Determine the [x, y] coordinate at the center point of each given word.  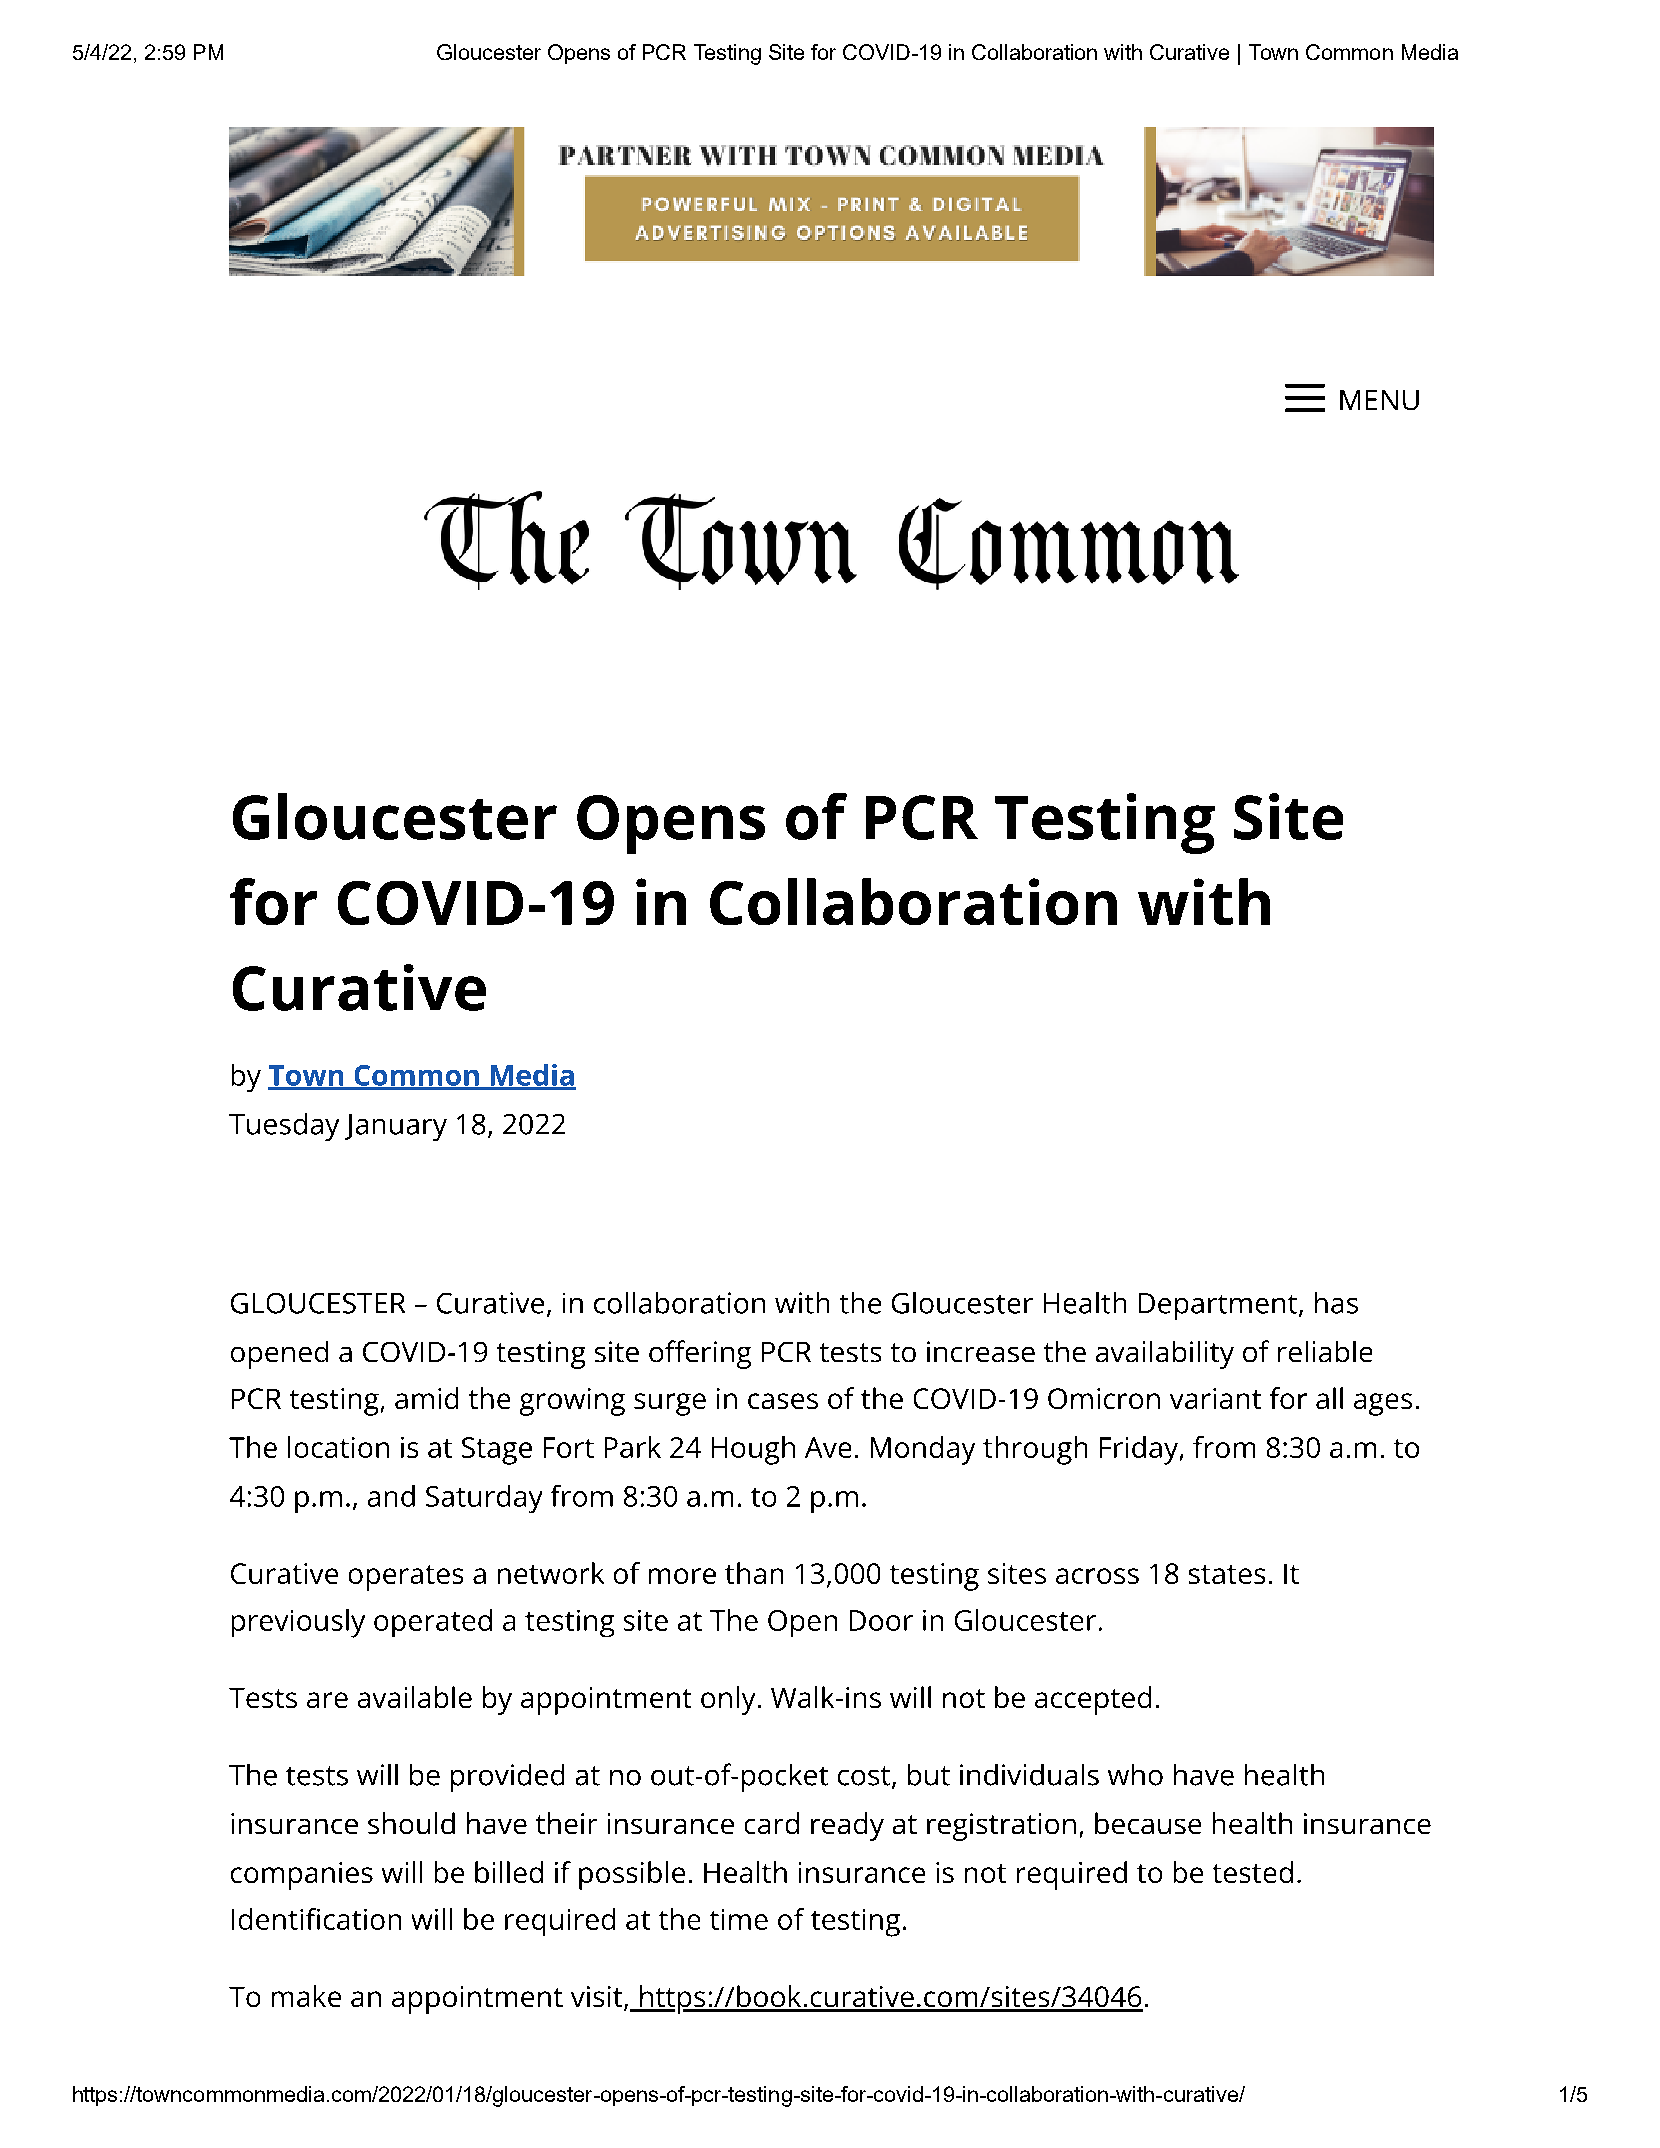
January [396, 1127]
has [1336, 1303]
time [739, 1919]
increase [981, 1351]
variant [1215, 1398]
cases [783, 1401]
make [306, 1996]
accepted [1093, 1700]
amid [426, 1398]
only [728, 1700]
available [415, 1697]
